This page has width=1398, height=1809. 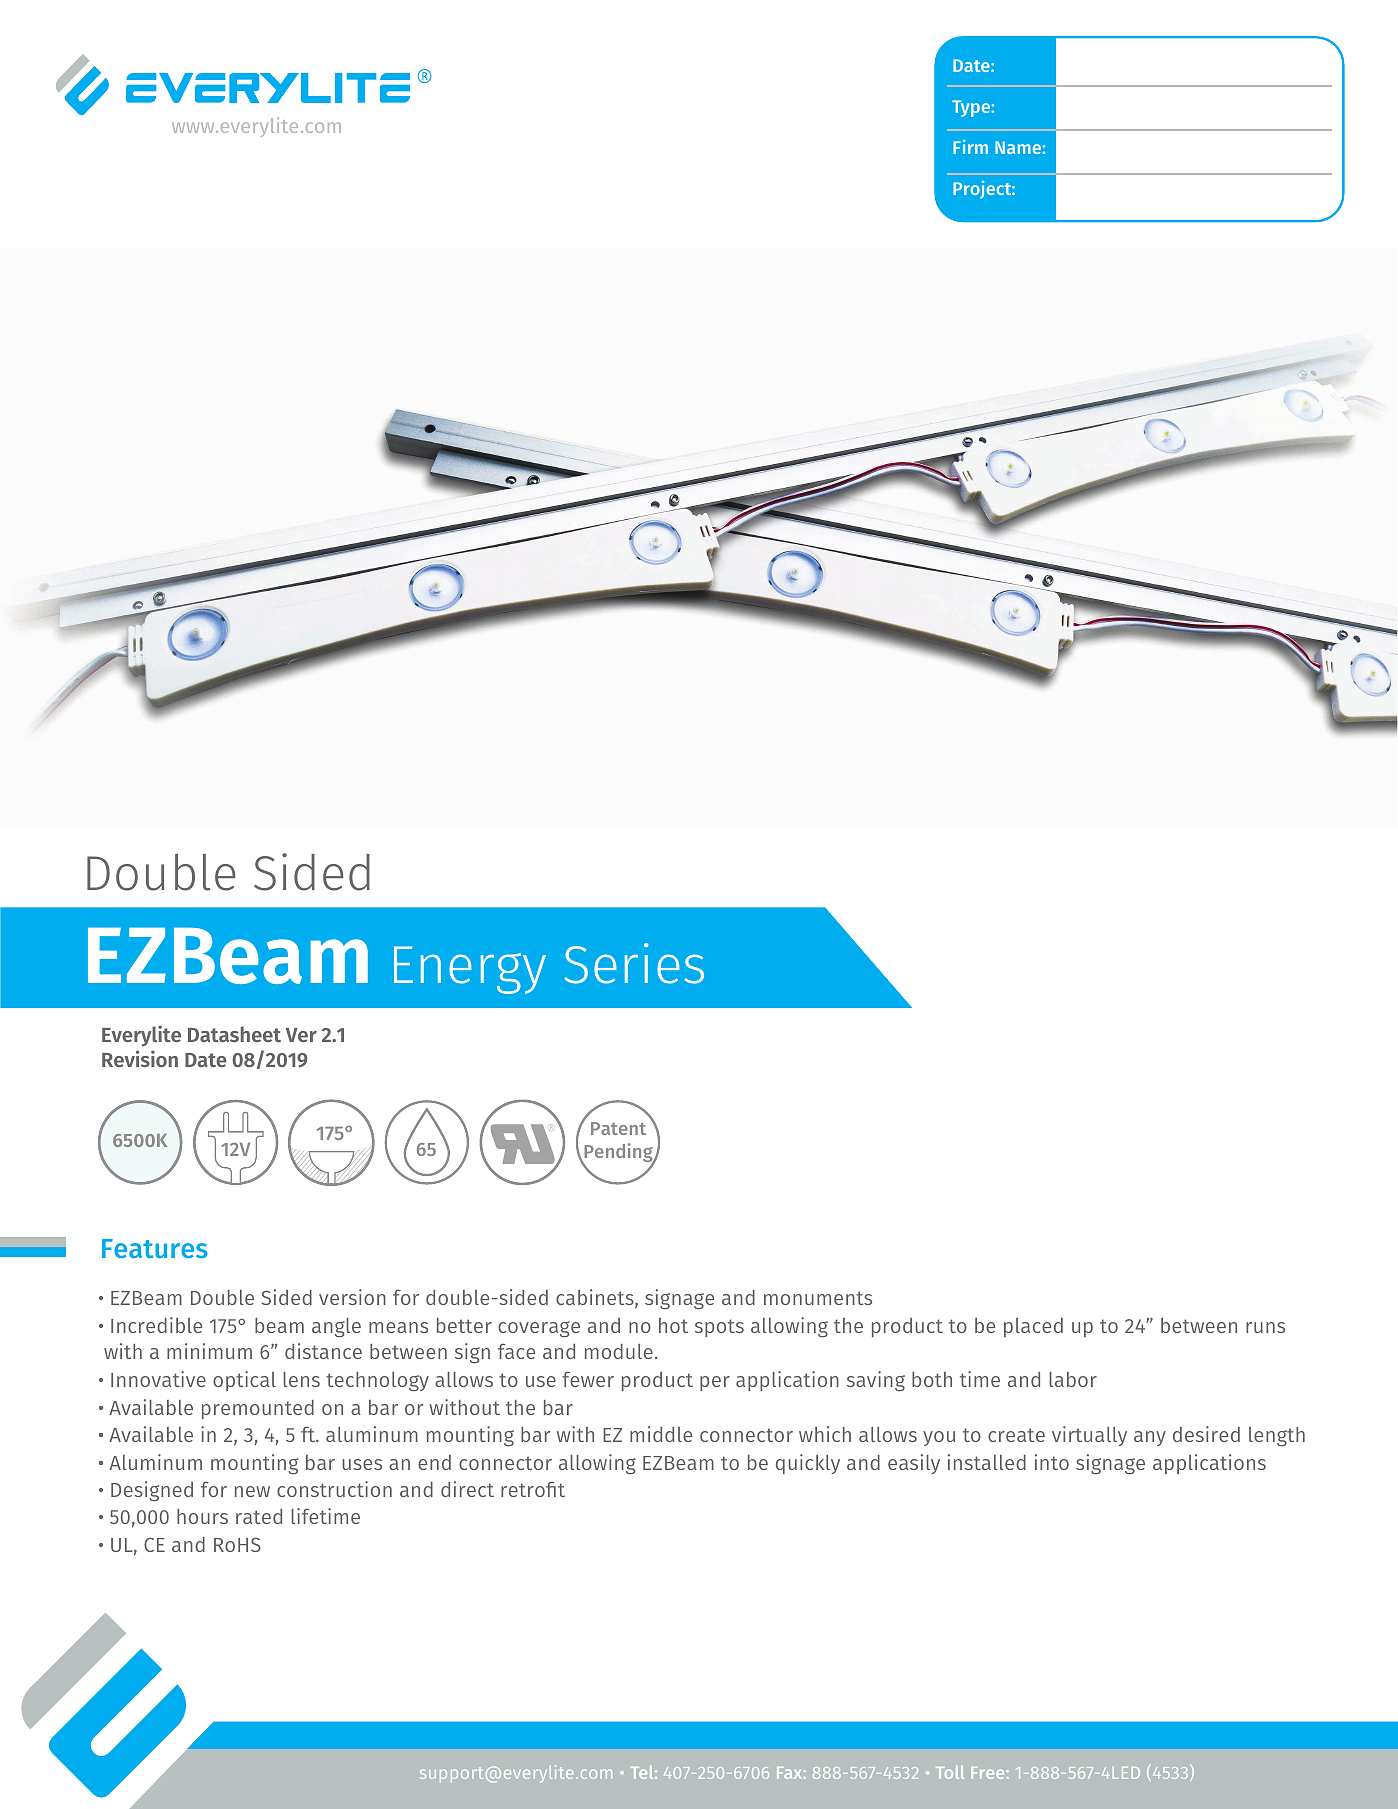 What do you see at coordinates (155, 1248) in the page?
I see `Features` at bounding box center [155, 1248].
